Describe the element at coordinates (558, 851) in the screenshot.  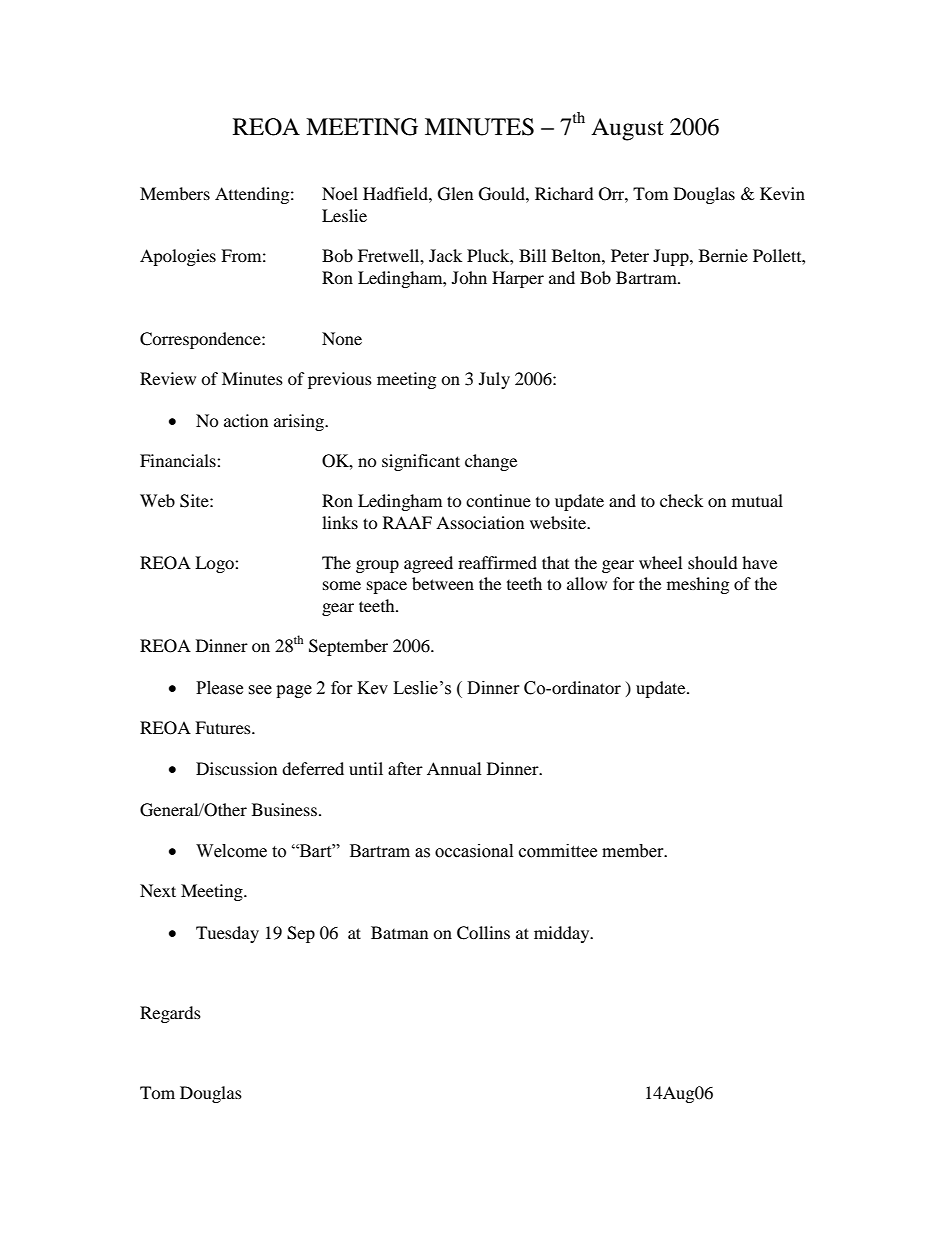
I see `committee` at that location.
